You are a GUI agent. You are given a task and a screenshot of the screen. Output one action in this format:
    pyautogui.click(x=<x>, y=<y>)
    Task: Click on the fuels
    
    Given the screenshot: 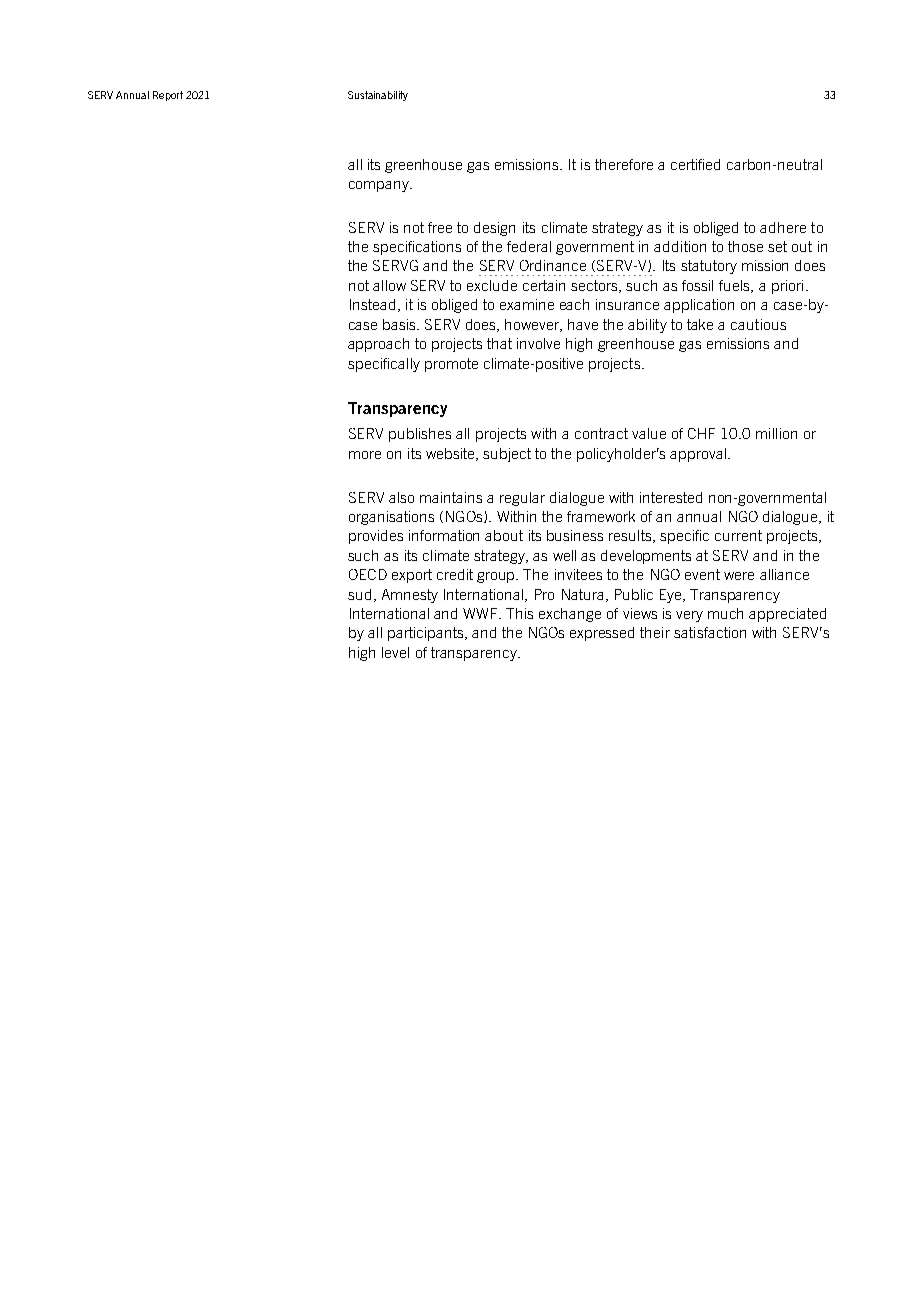 What is the action you would take?
    pyautogui.click(x=735, y=286)
